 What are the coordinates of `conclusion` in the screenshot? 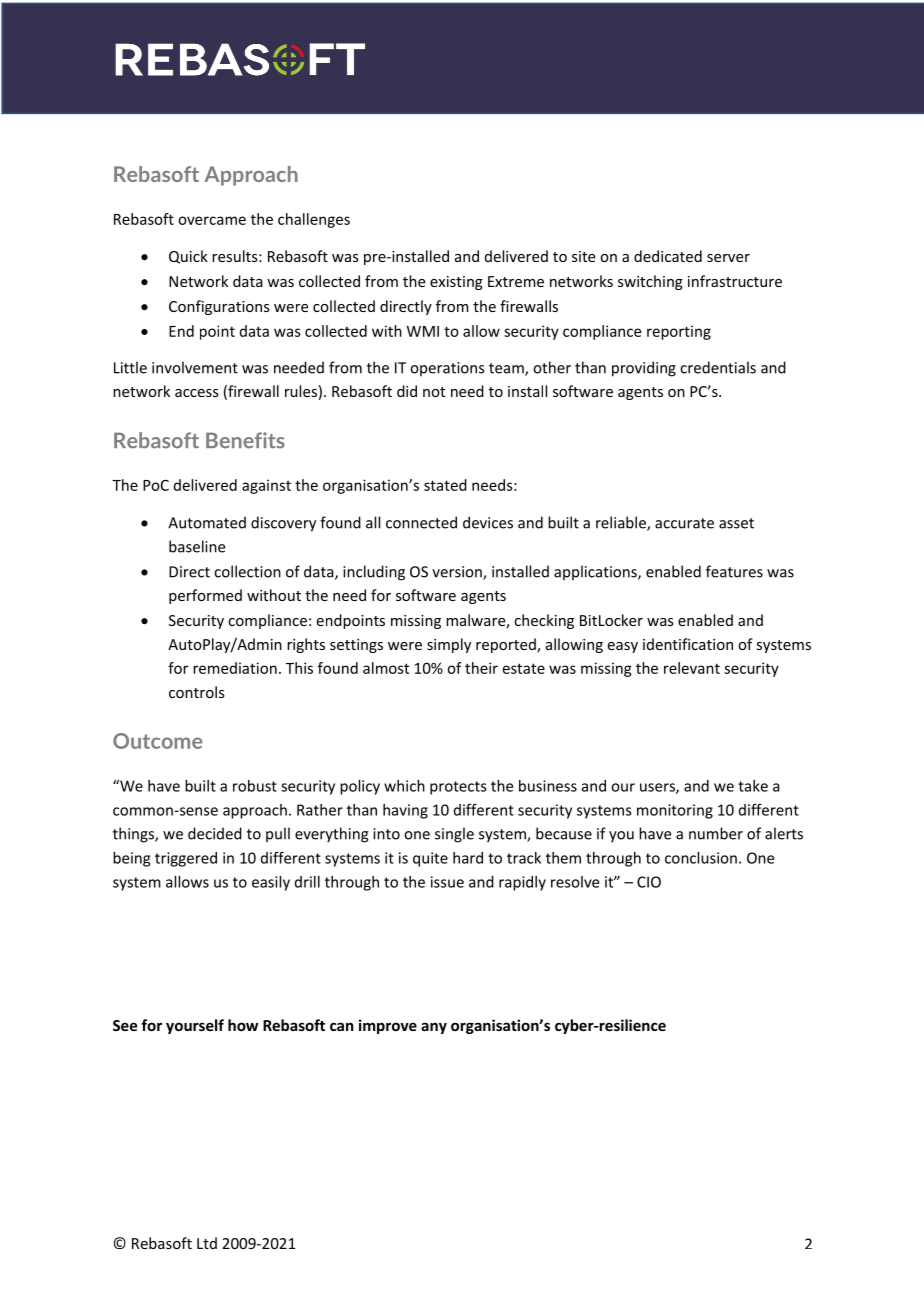 It's located at (701, 858).
